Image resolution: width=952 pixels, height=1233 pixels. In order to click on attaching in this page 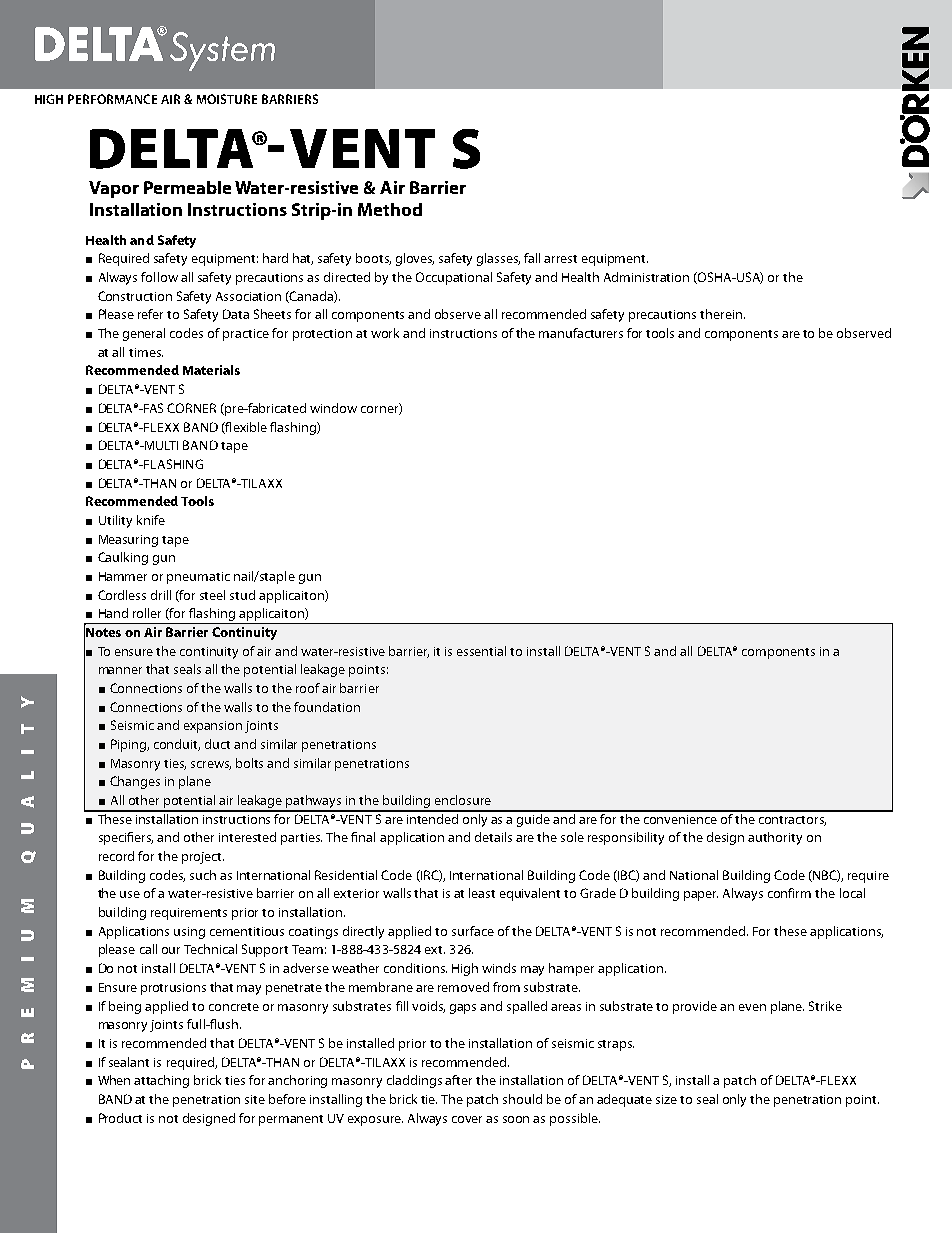, I will do `click(161, 1081)`.
